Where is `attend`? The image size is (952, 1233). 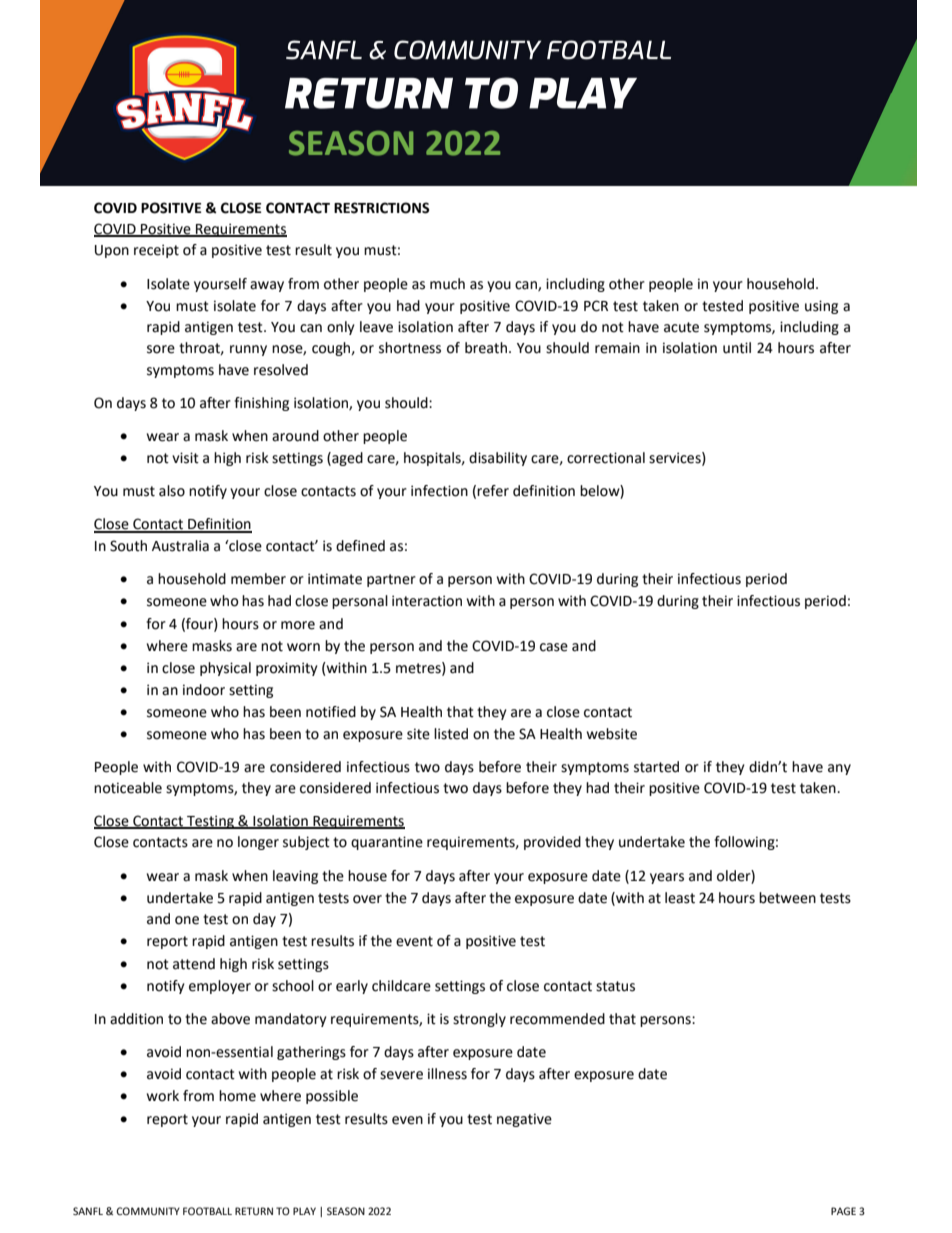 attend is located at coordinates (194, 964).
